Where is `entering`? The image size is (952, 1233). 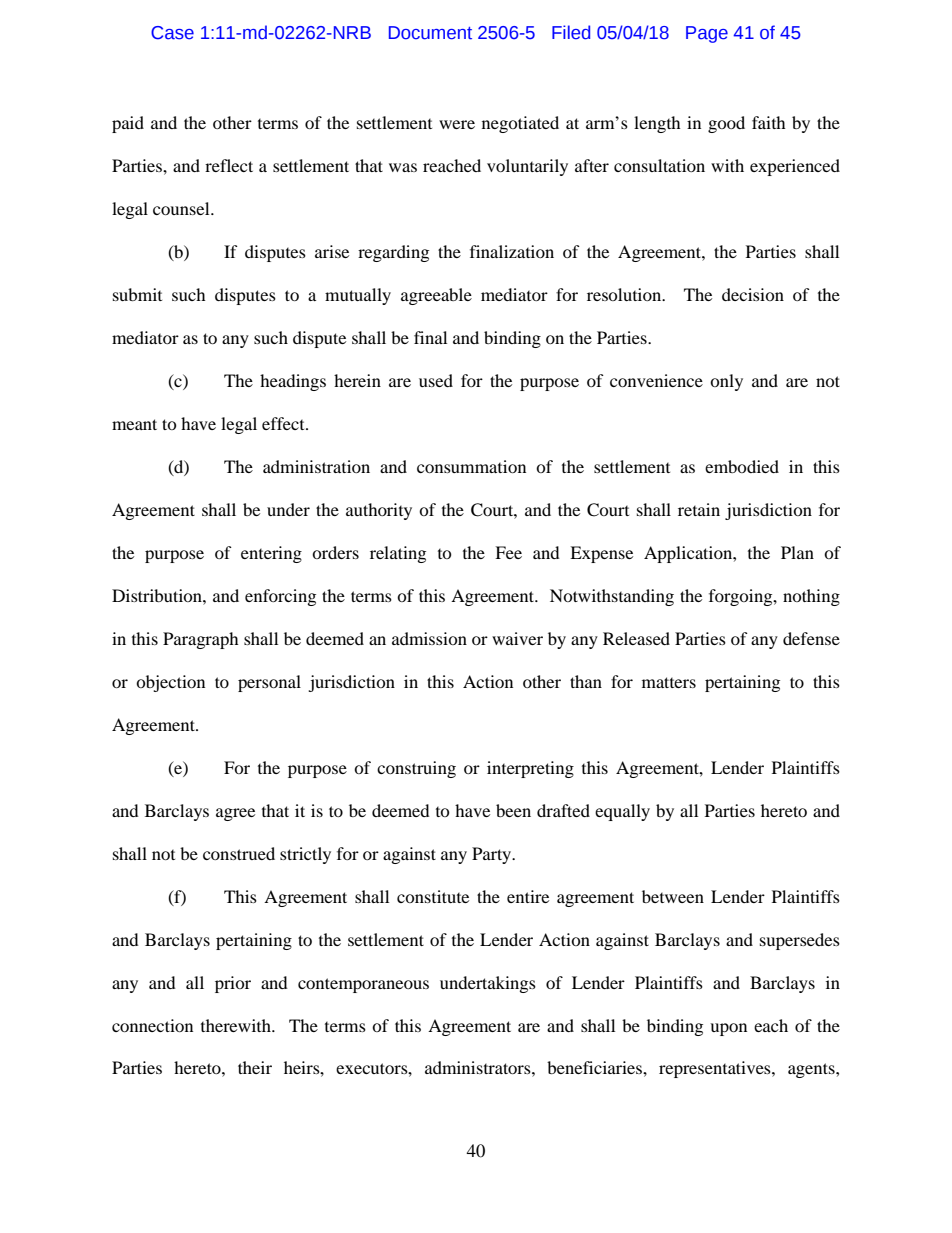 entering is located at coordinates (271, 554).
